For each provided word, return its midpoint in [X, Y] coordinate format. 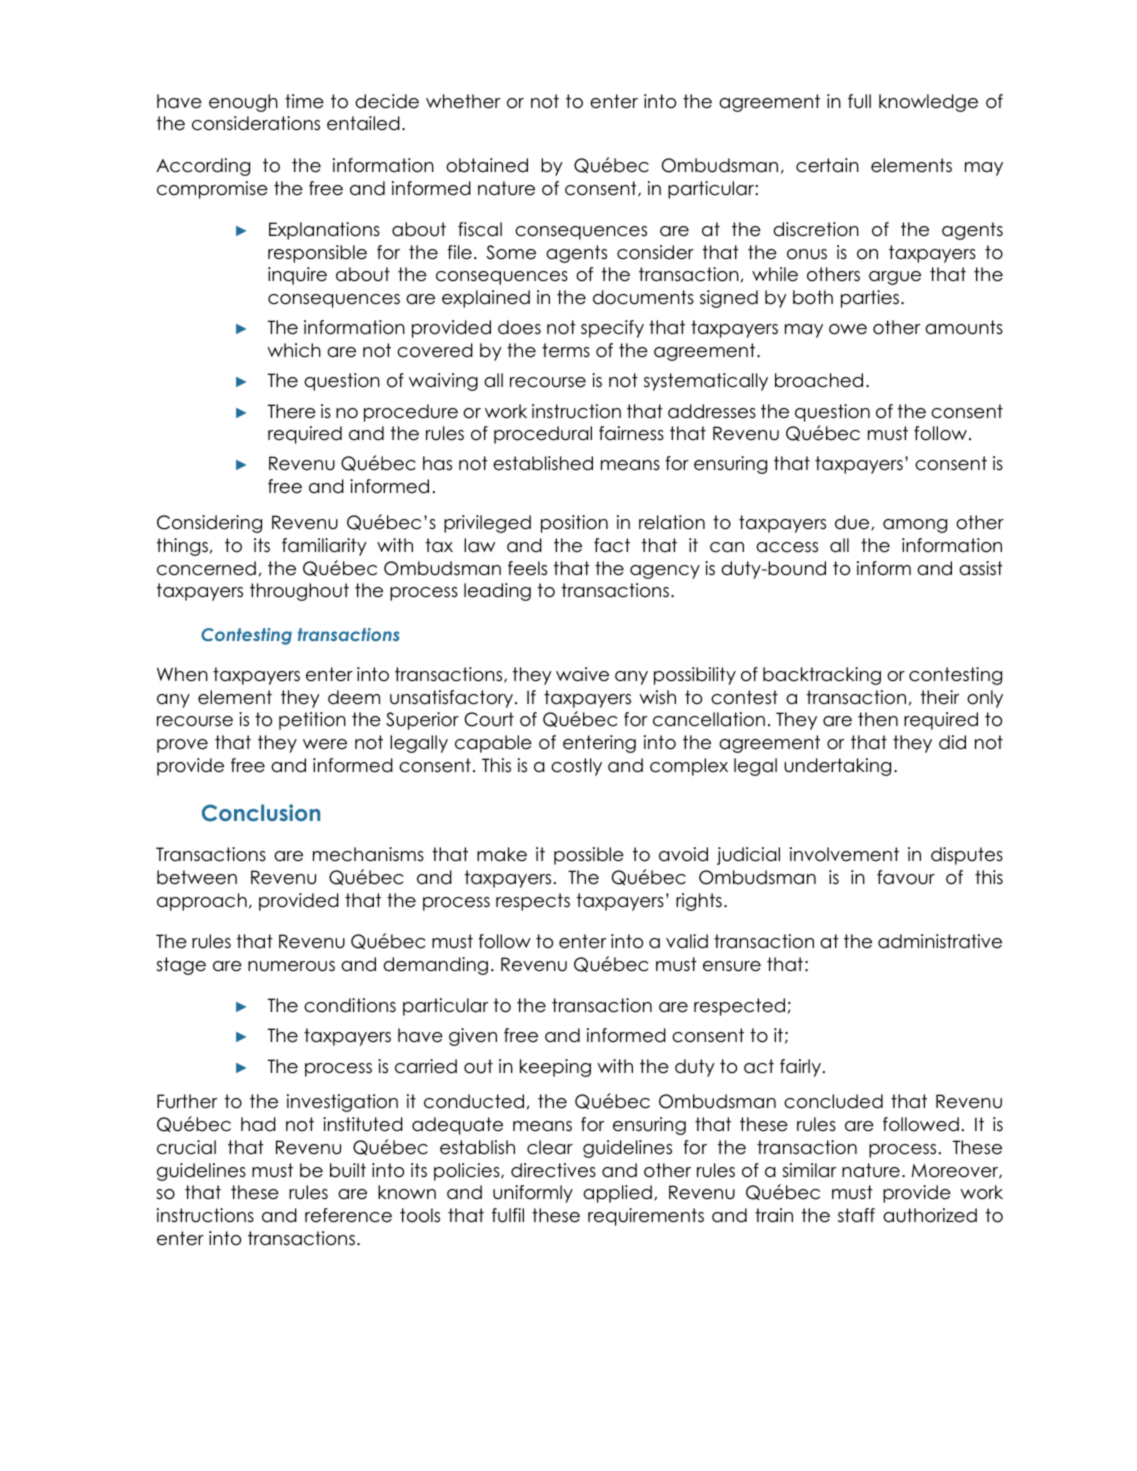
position [574, 524]
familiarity [324, 547]
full [859, 101]
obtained [487, 165]
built [348, 1170]
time [304, 101]
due [853, 522]
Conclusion [261, 813]
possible [589, 856]
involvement [844, 854]
